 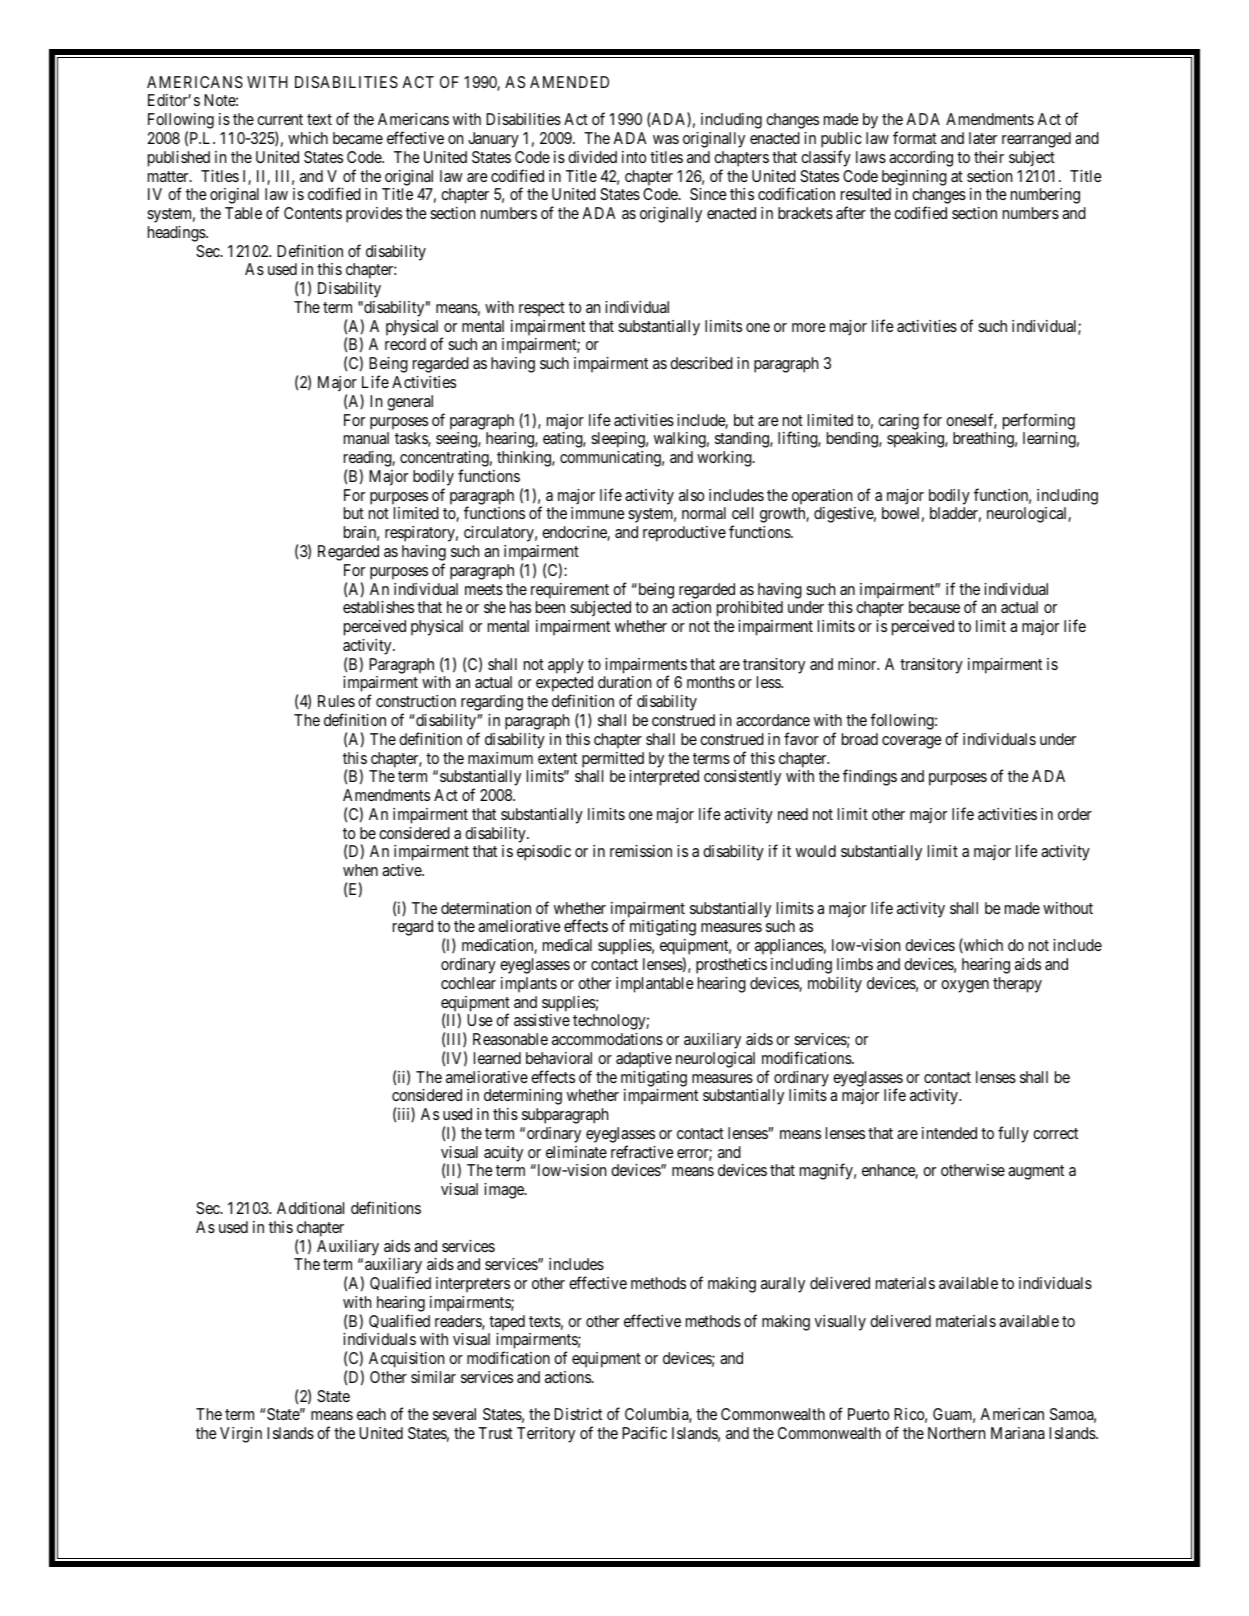 What do you see at coordinates (613, 760) in the image?
I see `permitted` at bounding box center [613, 760].
